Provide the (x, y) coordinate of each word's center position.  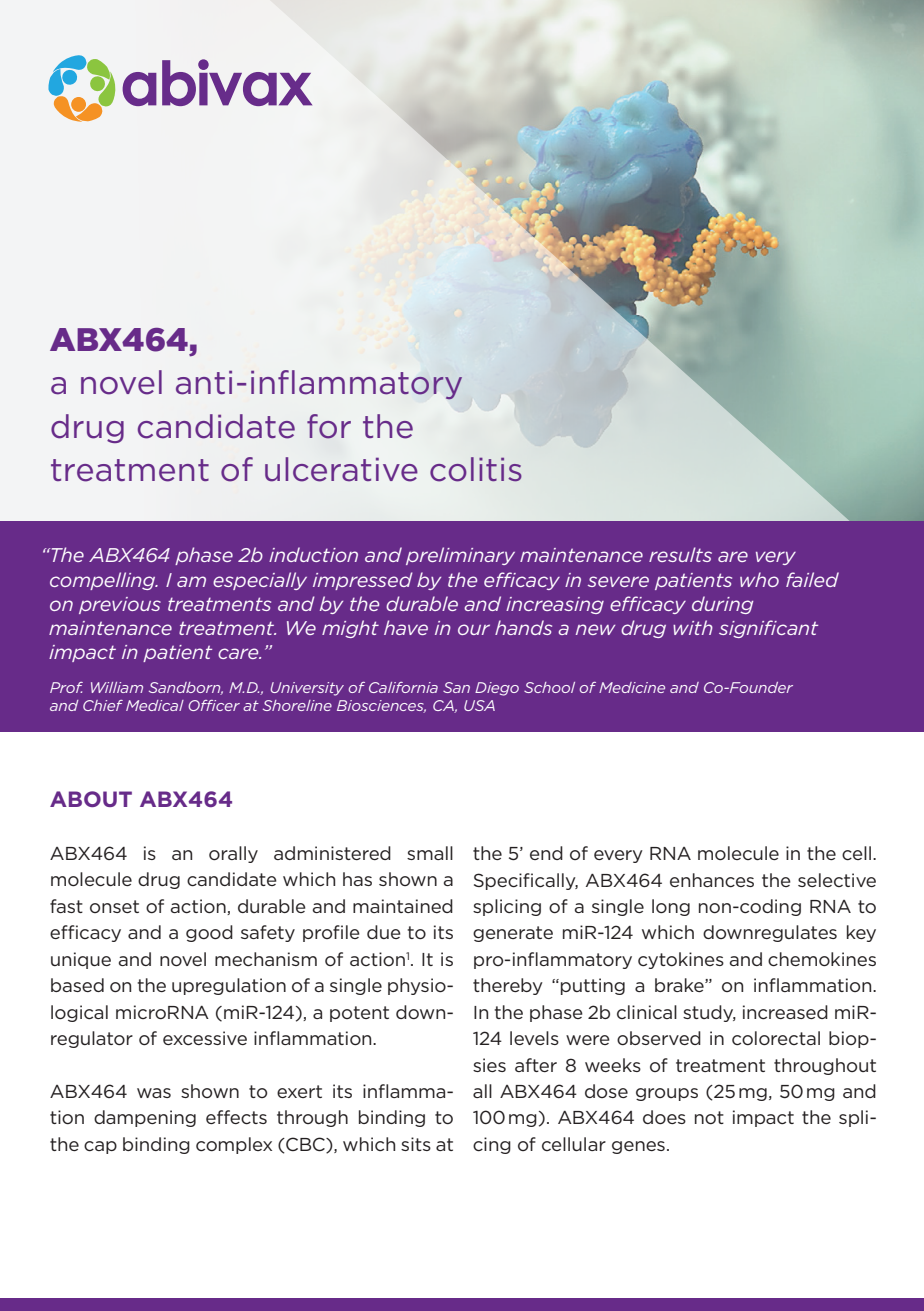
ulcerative (341, 469)
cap (100, 1147)
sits (416, 1144)
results (680, 554)
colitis (476, 469)
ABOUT (91, 799)
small (430, 853)
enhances (712, 880)
